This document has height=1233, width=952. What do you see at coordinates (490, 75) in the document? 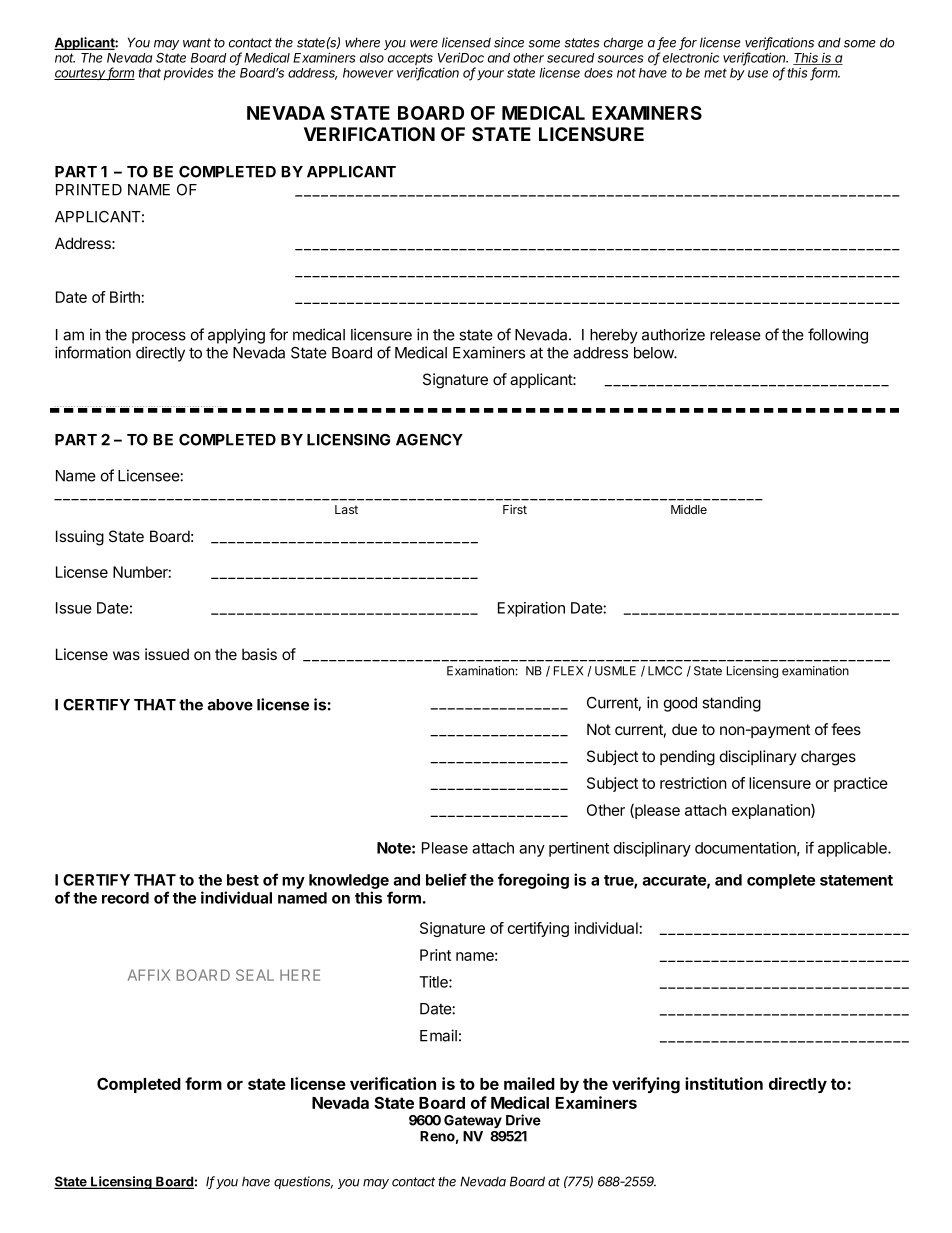
I see `your` at bounding box center [490, 75].
